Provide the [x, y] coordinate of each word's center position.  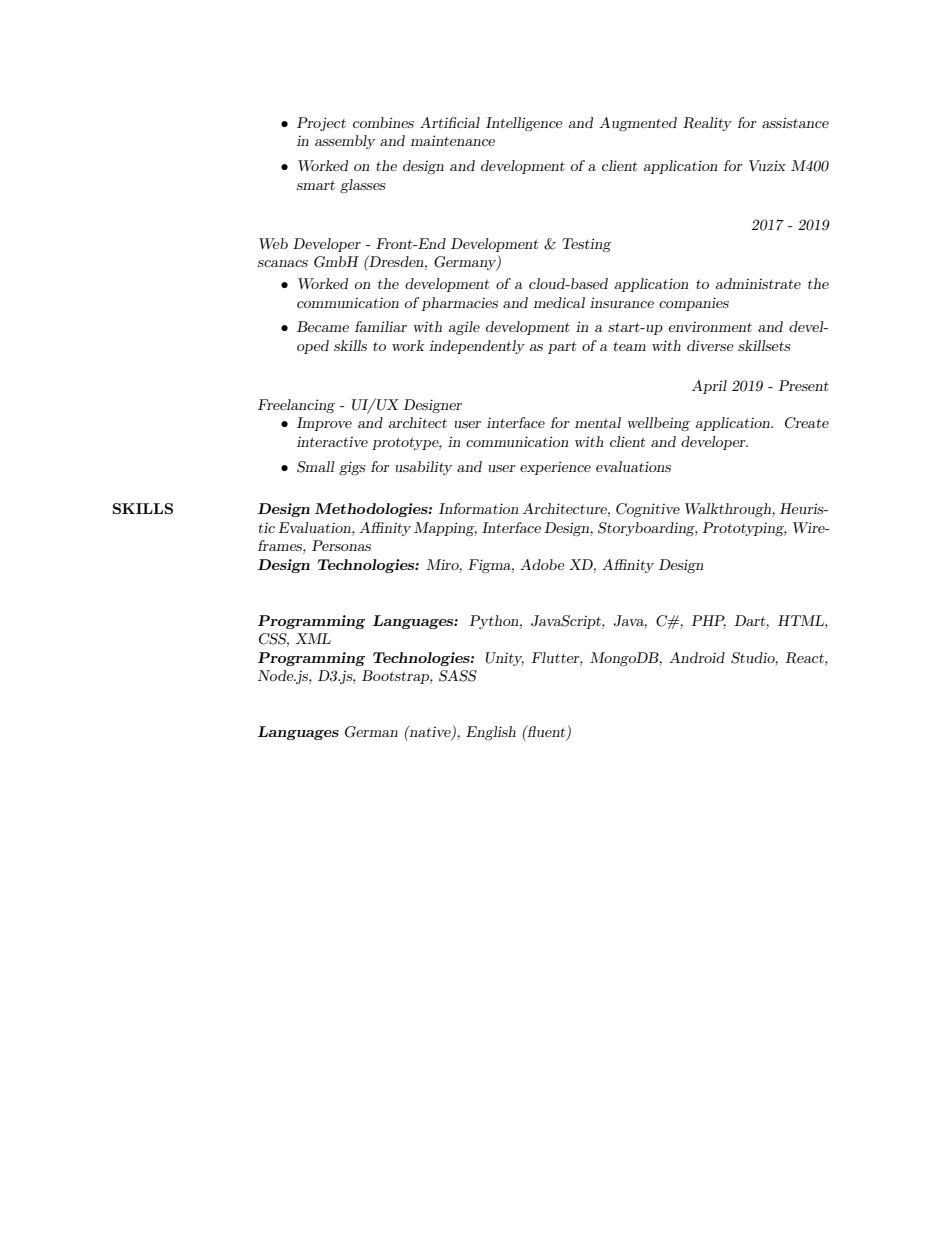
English [491, 733]
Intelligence [524, 124]
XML [313, 638]
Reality [707, 124]
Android [697, 657]
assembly [345, 142]
